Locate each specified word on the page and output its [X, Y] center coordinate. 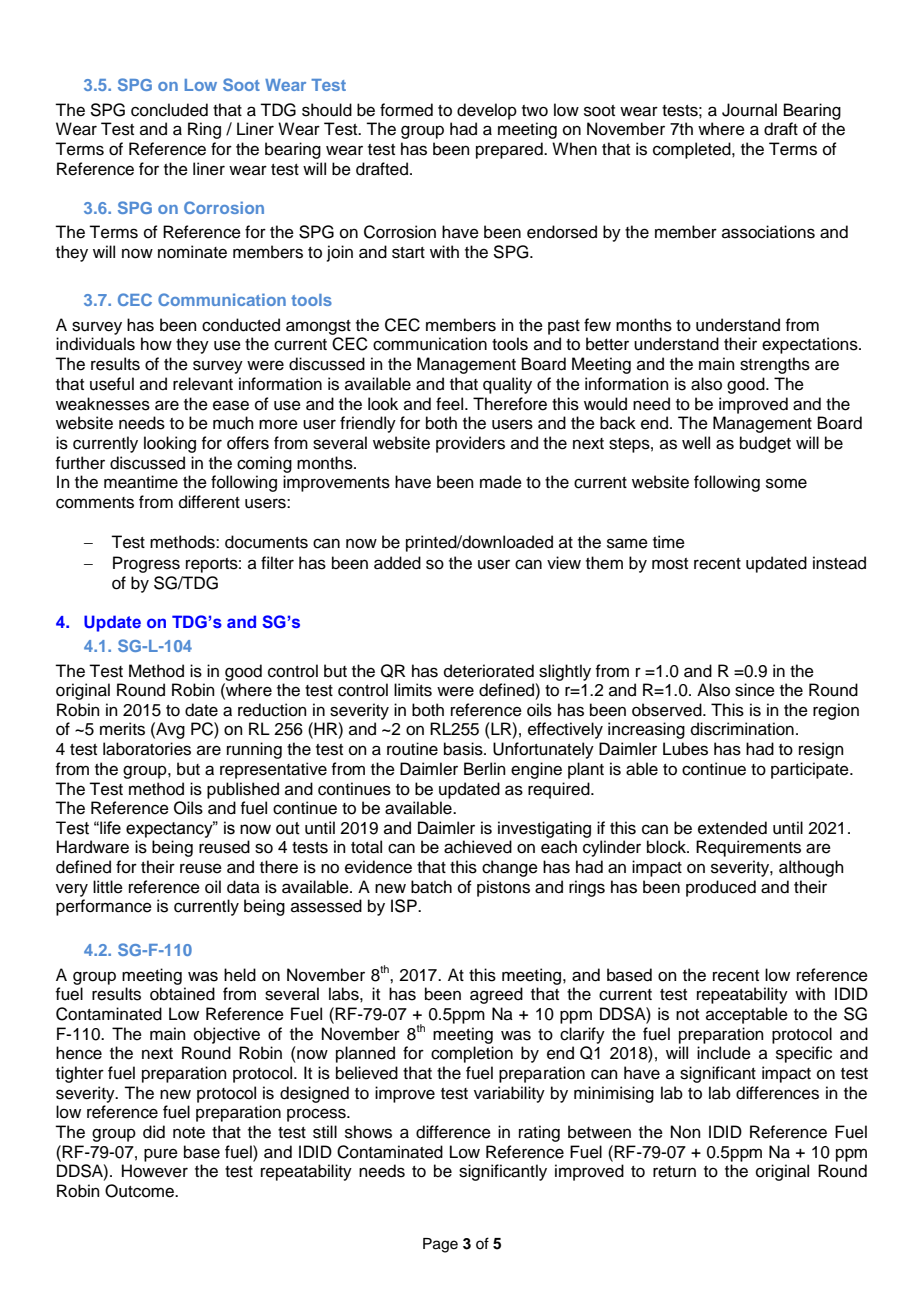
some [786, 483]
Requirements [748, 848]
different [209, 502]
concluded [169, 110]
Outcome [140, 1191]
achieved [478, 847]
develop [487, 111]
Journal [749, 110]
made [501, 482]
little [108, 887]
